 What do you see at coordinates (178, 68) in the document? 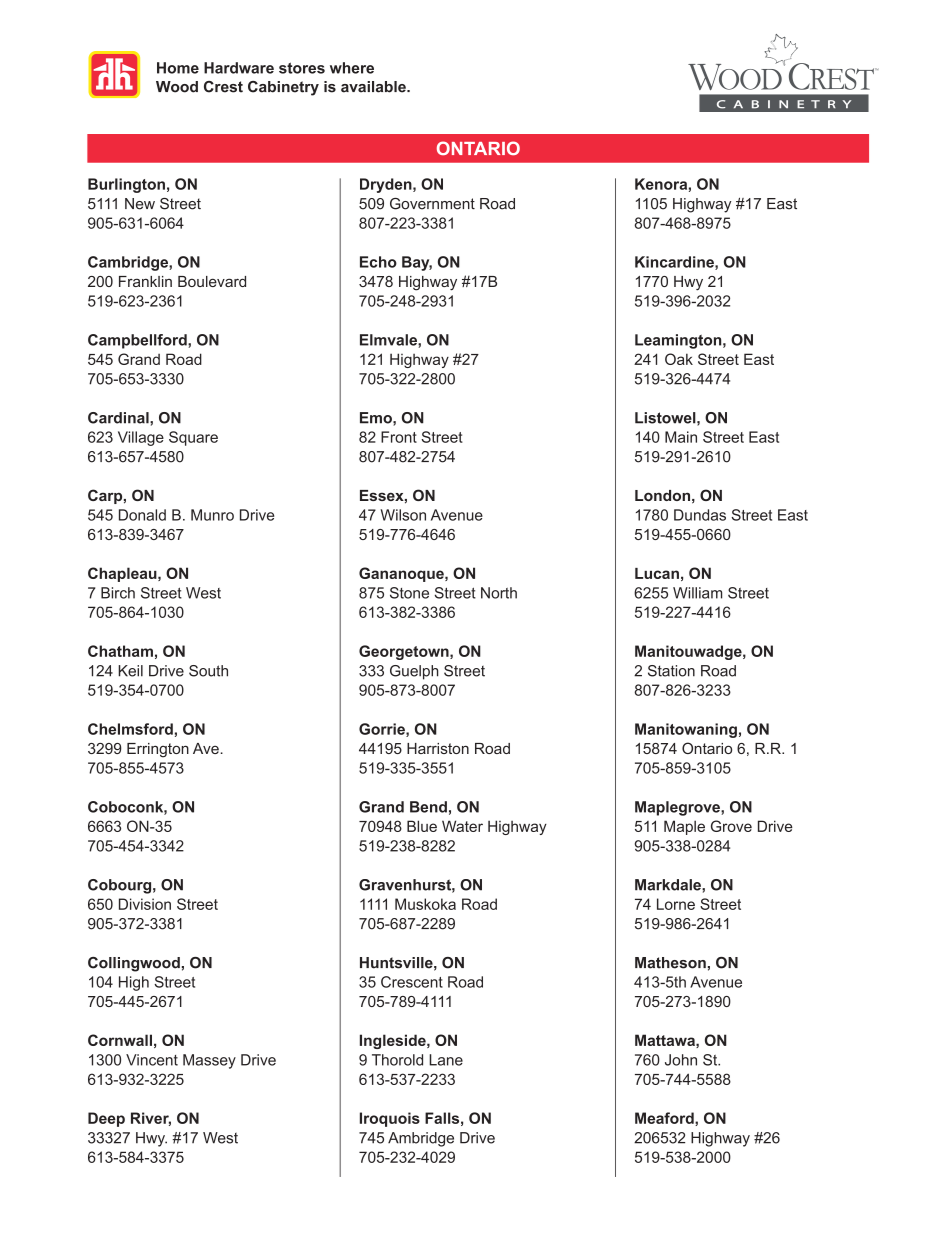
I see `Home` at bounding box center [178, 68].
